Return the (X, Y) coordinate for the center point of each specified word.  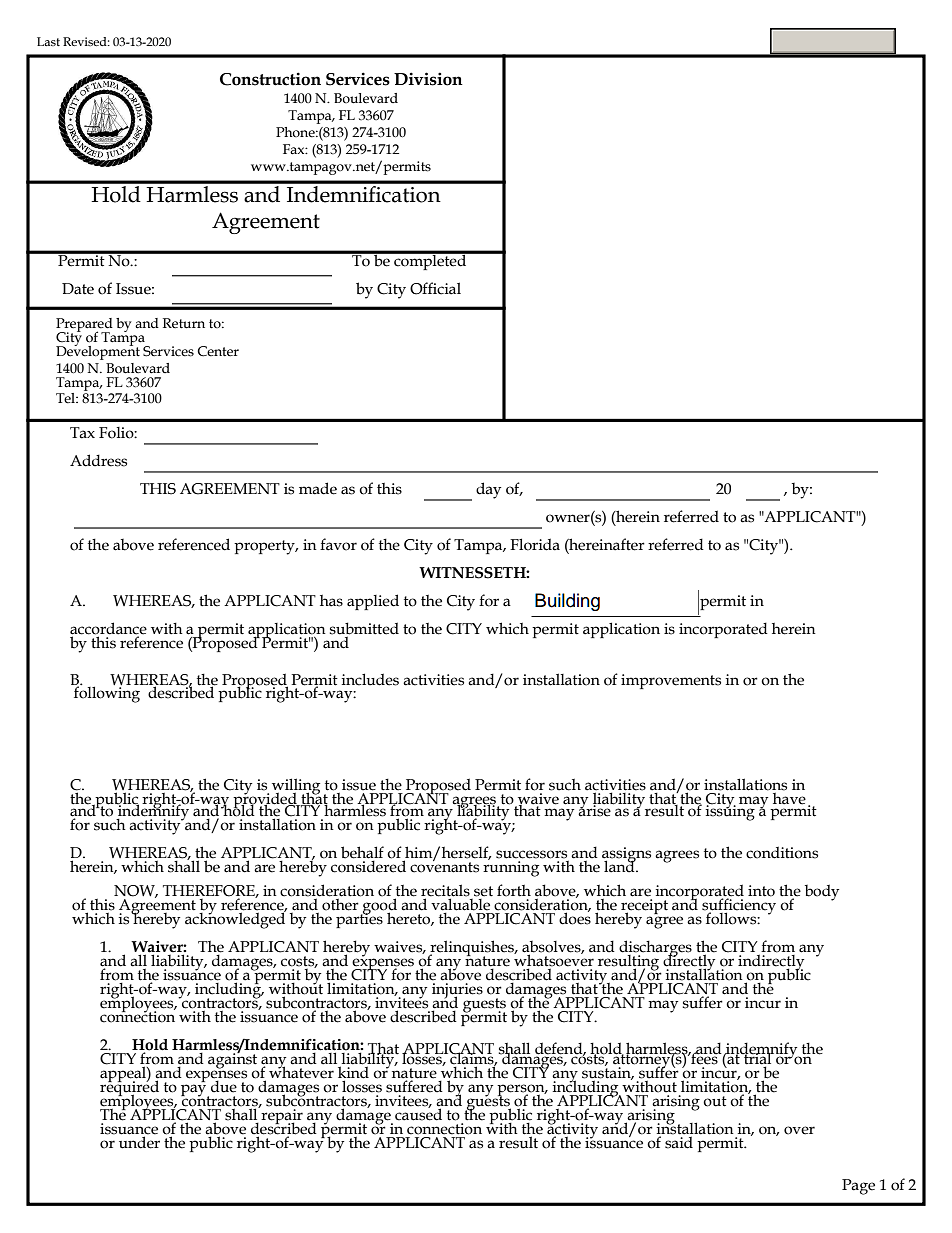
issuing (731, 812)
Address (98, 460)
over (799, 1130)
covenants (444, 866)
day (488, 490)
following (107, 693)
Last (48, 41)
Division (428, 79)
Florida (535, 544)
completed (430, 261)
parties (359, 919)
